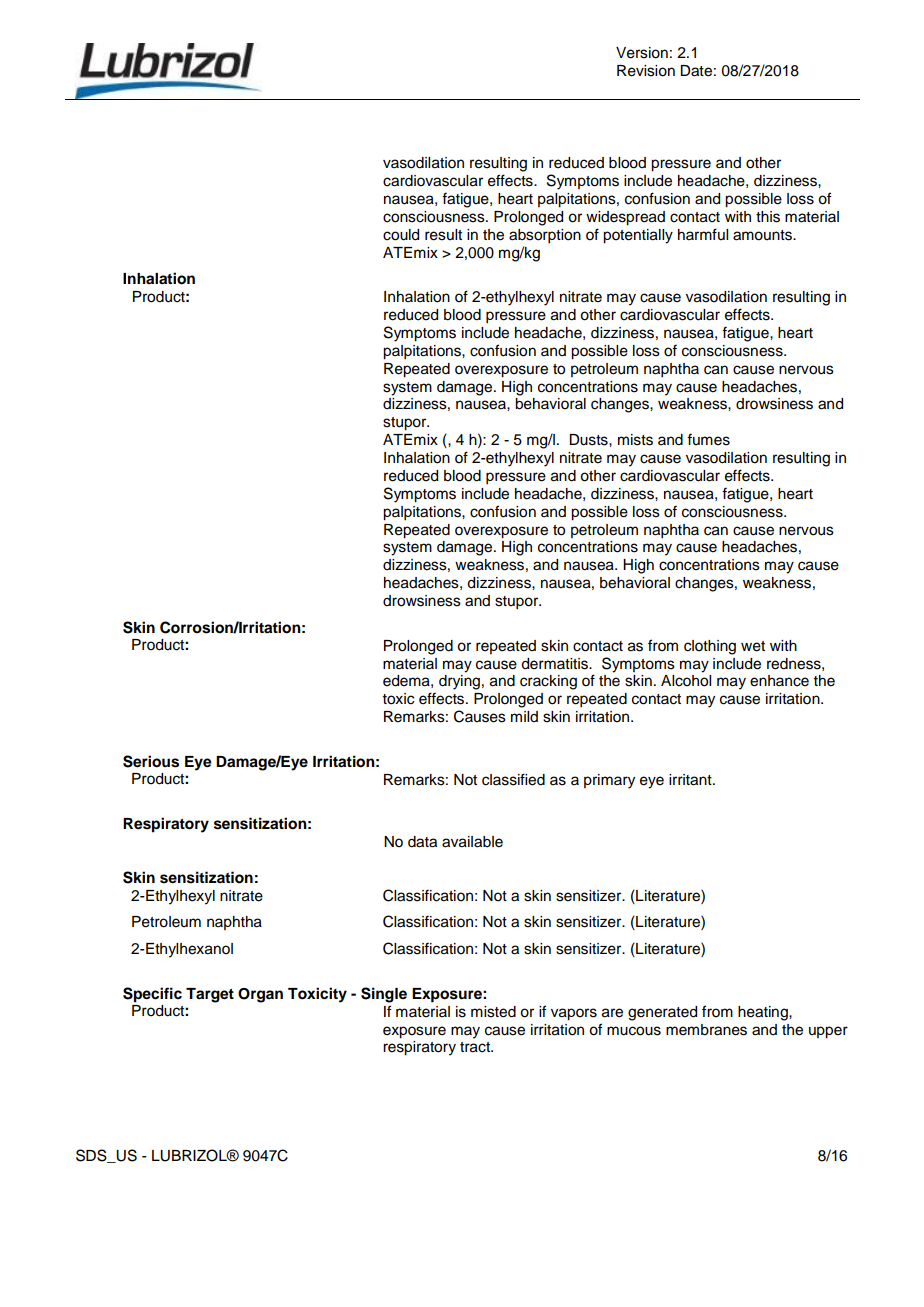 This image has height=1307, width=924. What do you see at coordinates (708, 439) in the image?
I see `fumes` at bounding box center [708, 439].
